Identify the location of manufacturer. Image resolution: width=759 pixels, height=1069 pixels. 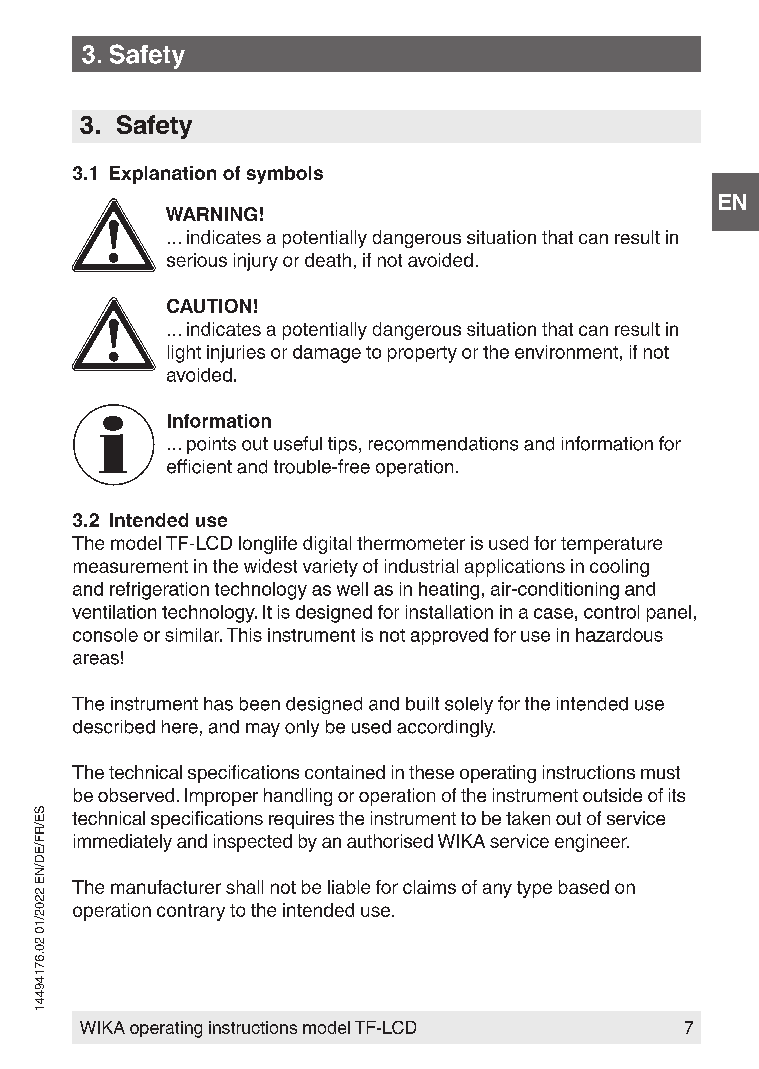
(166, 887).
